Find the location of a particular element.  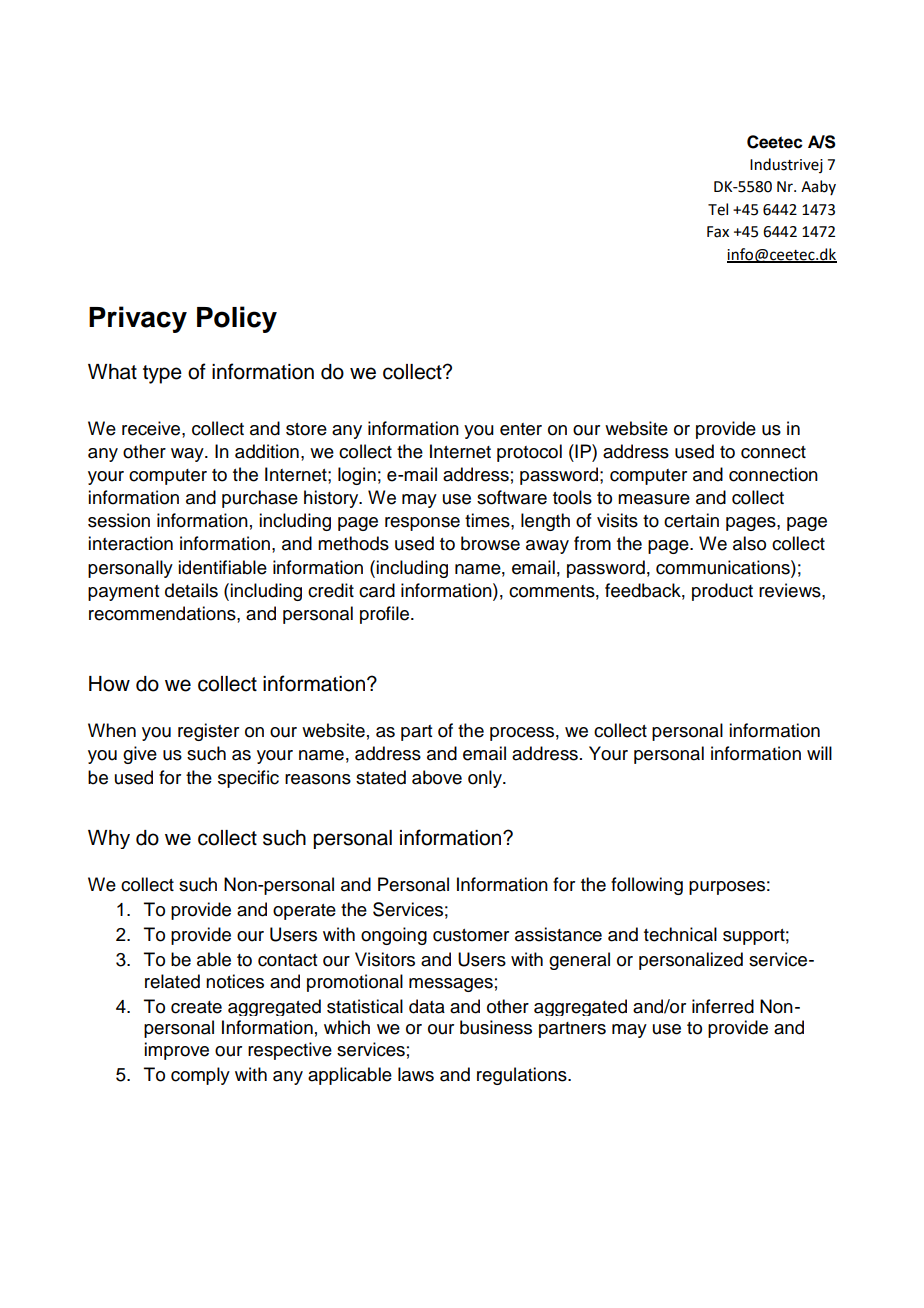

enter is located at coordinates (521, 429).
